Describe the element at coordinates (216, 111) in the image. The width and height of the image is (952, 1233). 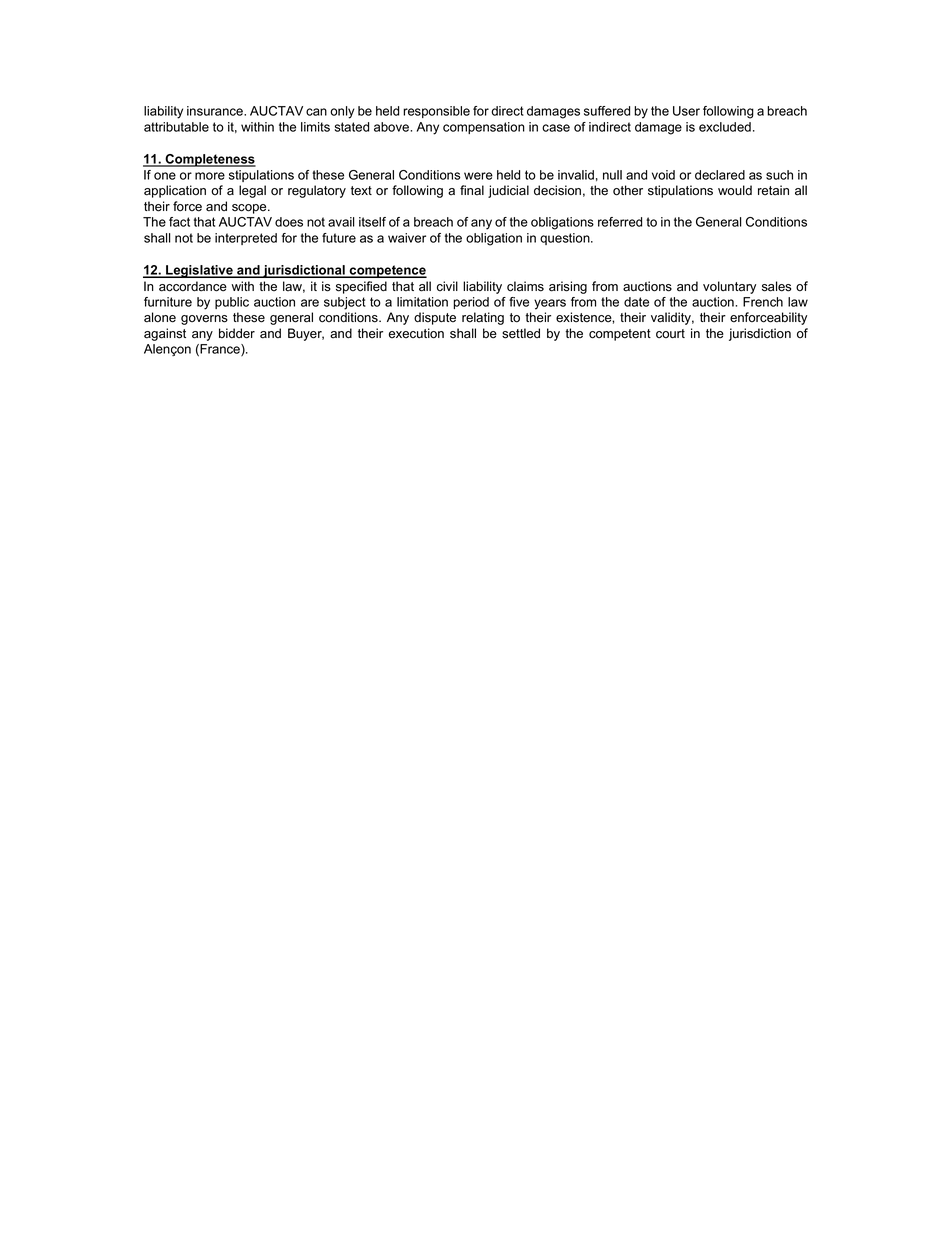
I see `insurance` at that location.
